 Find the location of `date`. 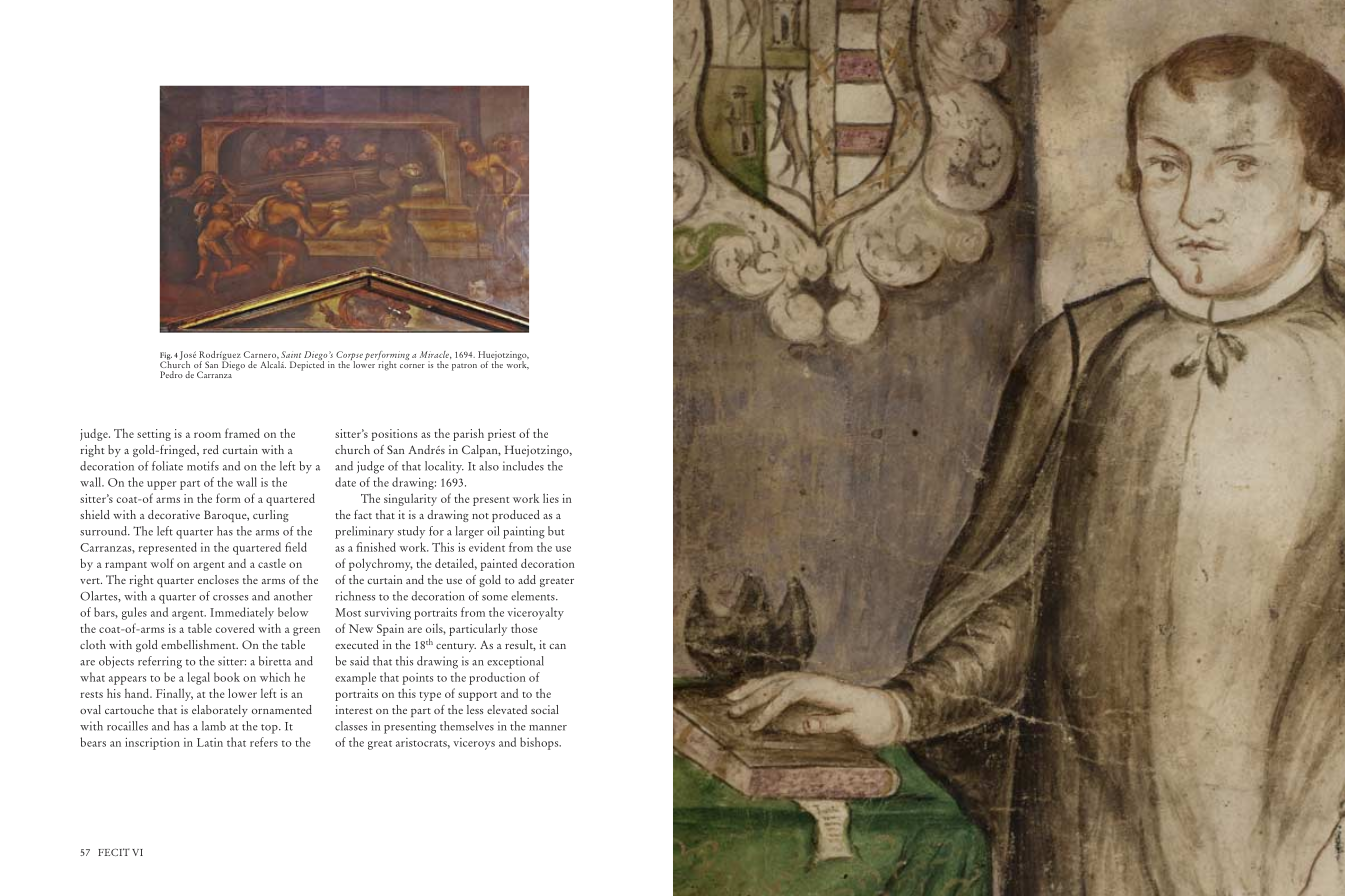

date is located at coordinates (345, 482).
